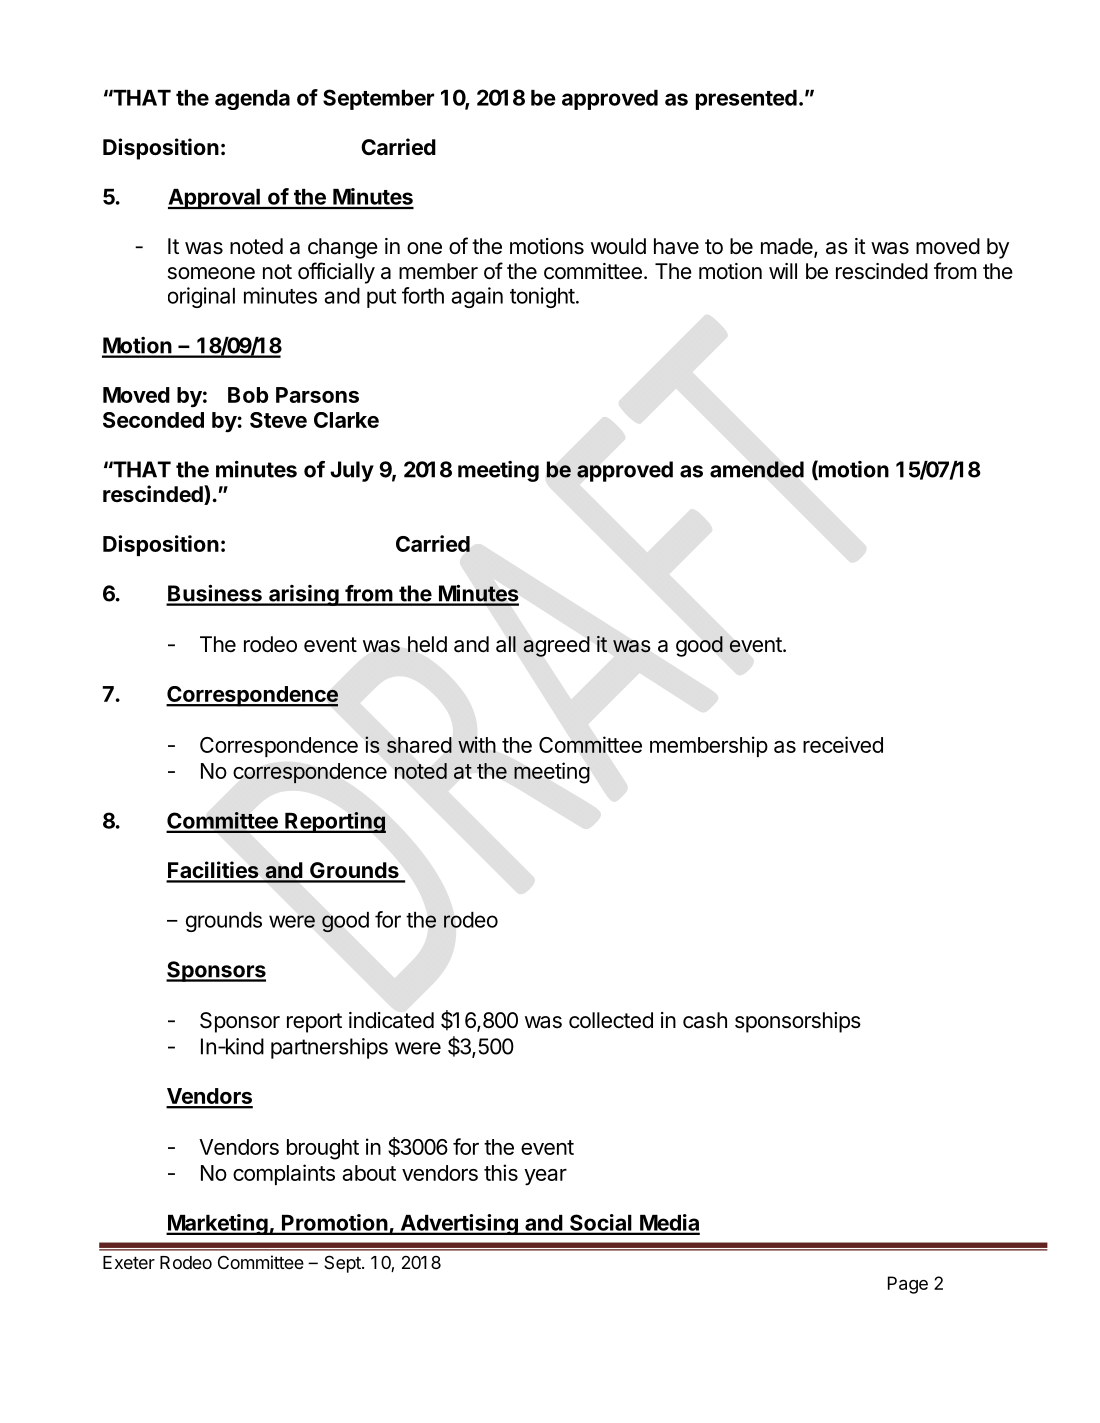  Describe the element at coordinates (252, 100) in the page. I see `agenda` at that location.
